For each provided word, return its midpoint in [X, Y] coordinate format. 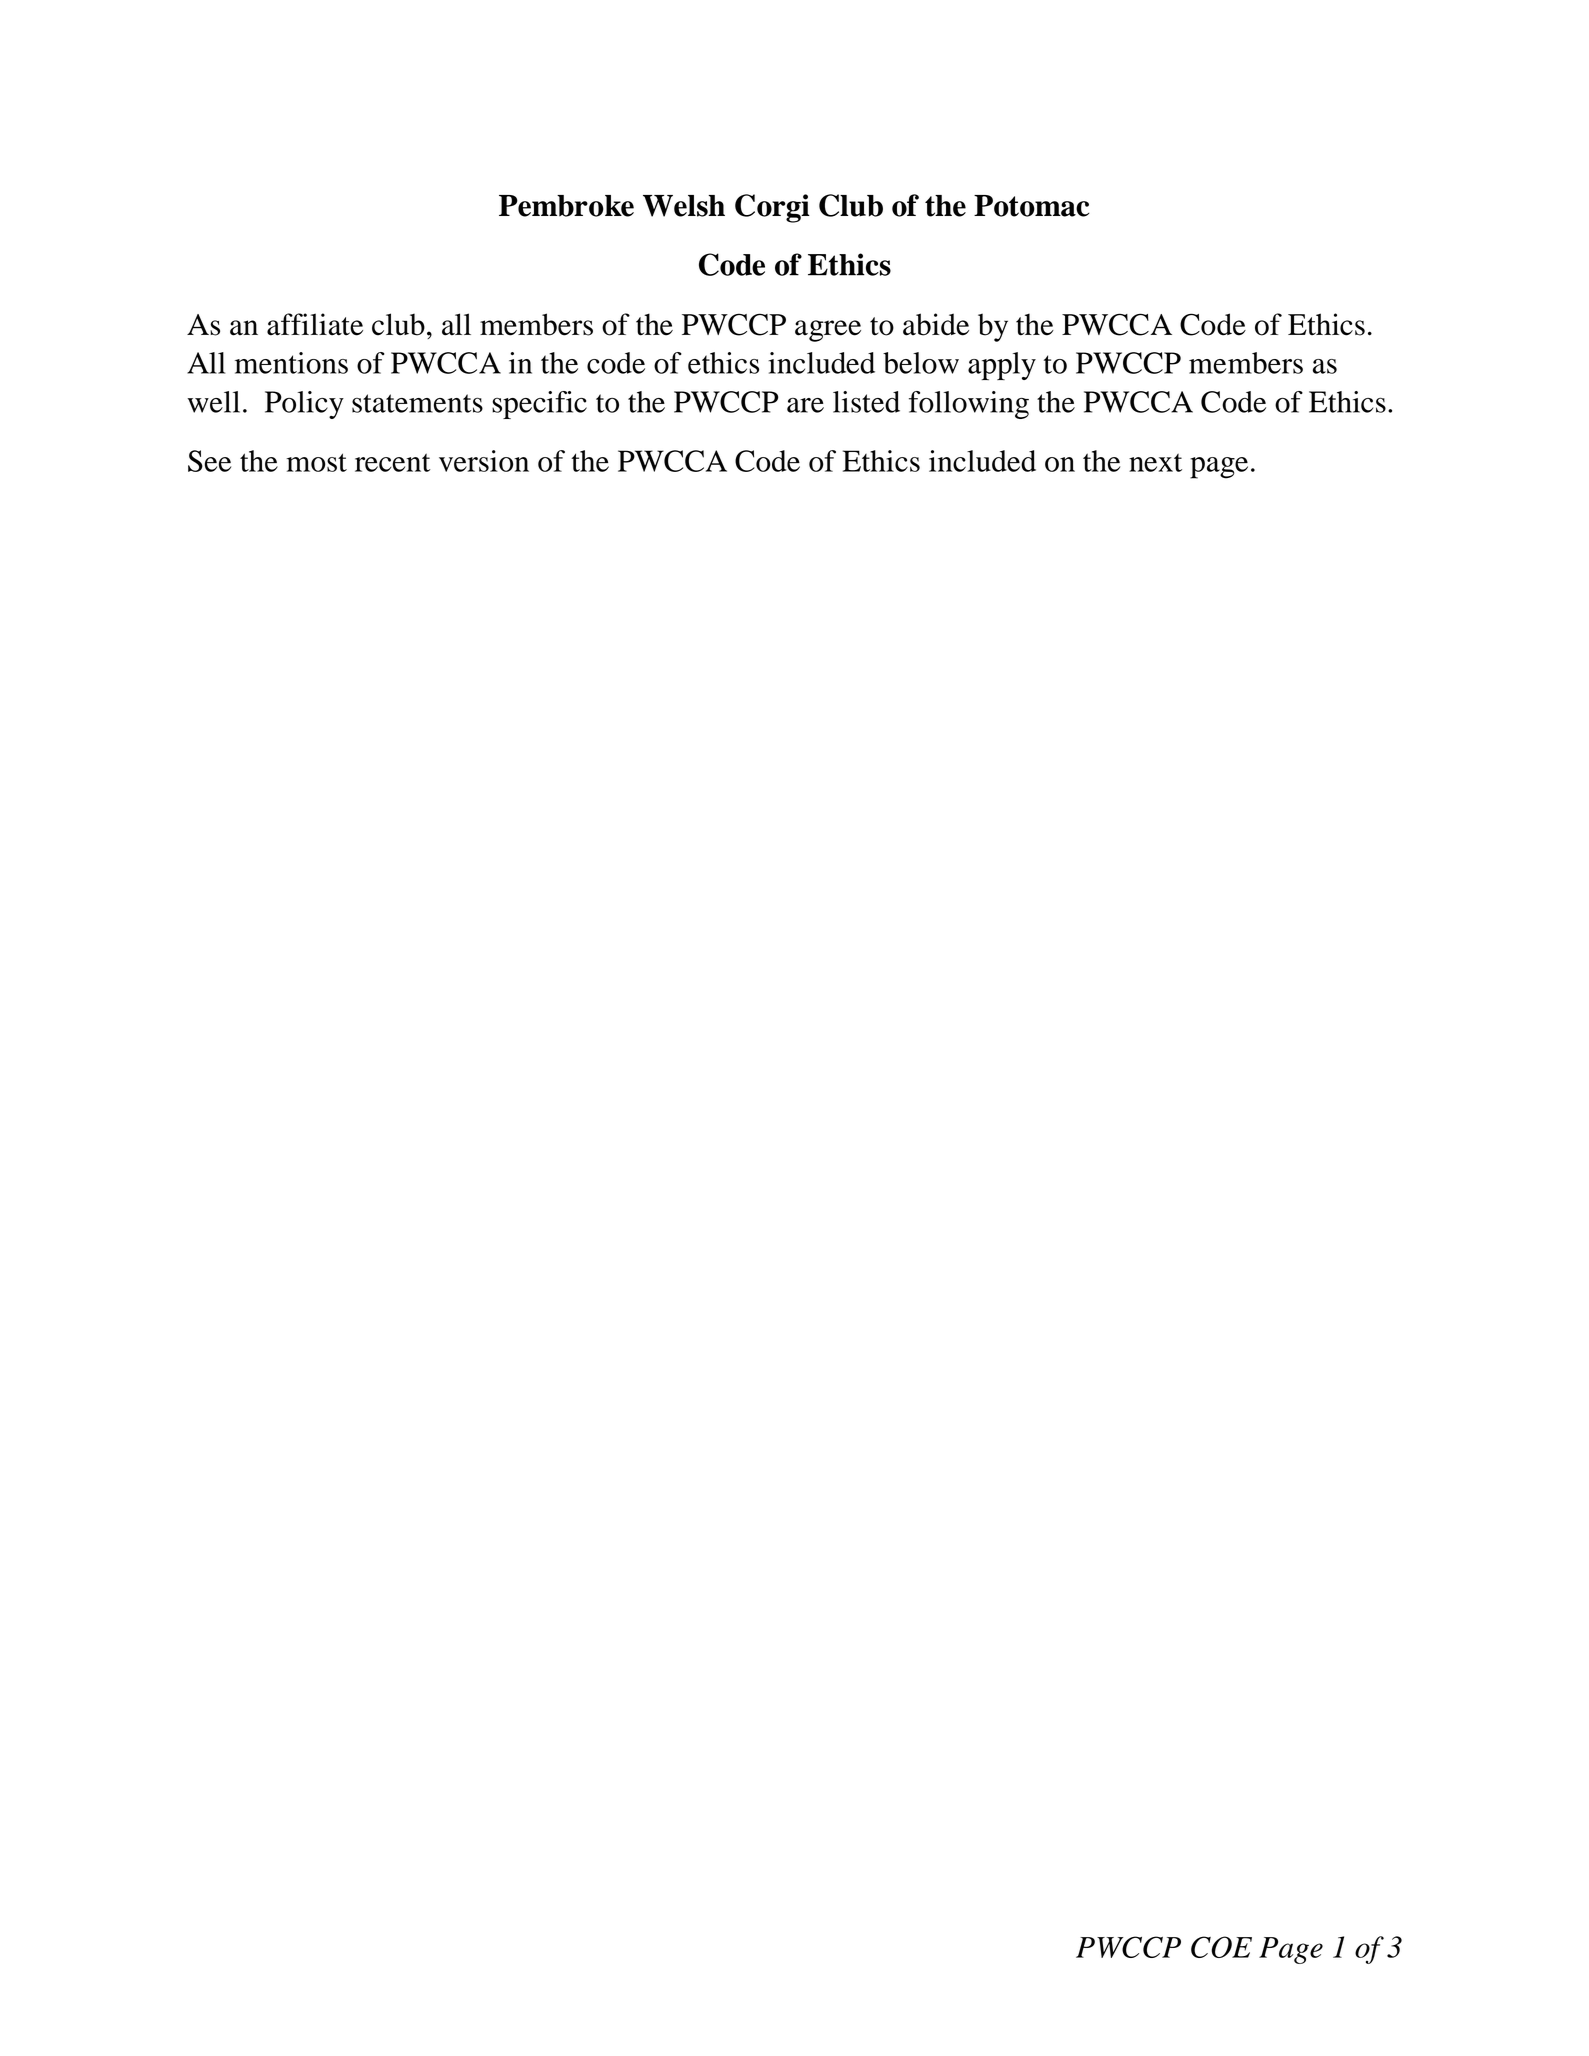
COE [1221, 1947]
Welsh [684, 206]
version [484, 461]
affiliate [315, 324]
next [1155, 462]
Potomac [1031, 206]
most [317, 462]
